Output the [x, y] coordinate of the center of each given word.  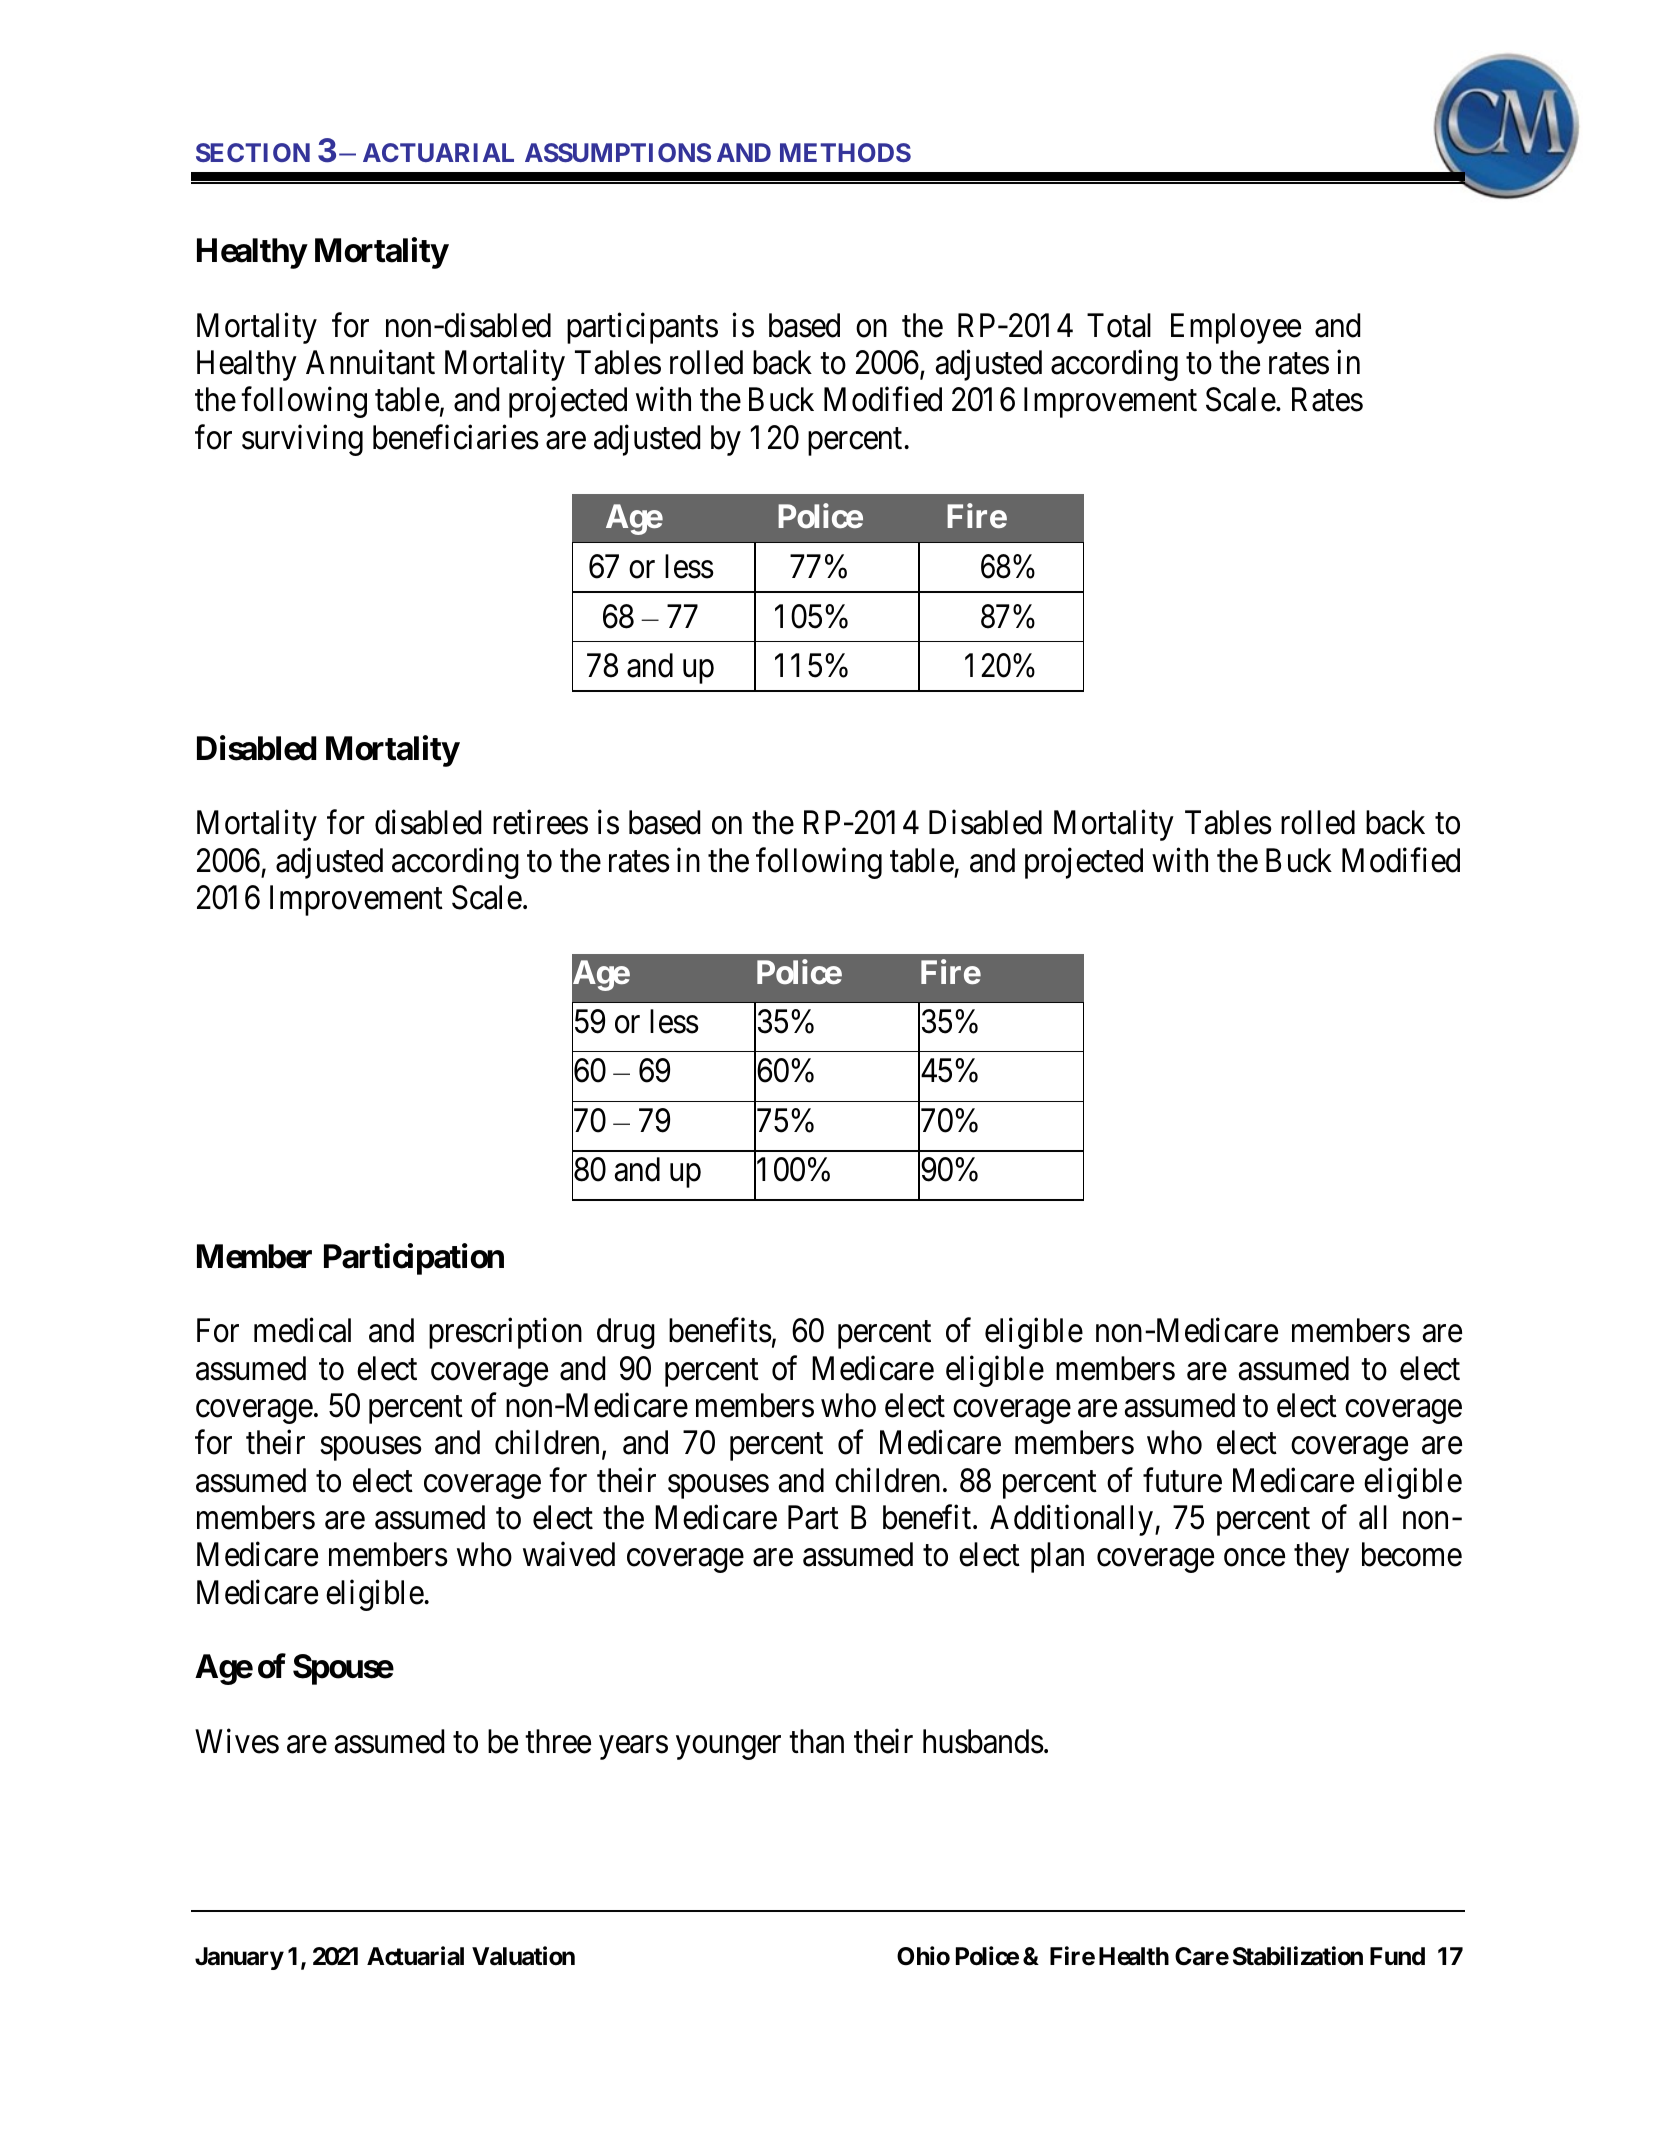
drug [626, 1333]
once [1254, 1558]
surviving [302, 440]
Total [1119, 325]
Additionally [1071, 1520]
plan [1057, 1557]
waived [569, 1554]
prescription [505, 1333]
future [1182, 1480]
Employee [1236, 328]
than [816, 1741]
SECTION [253, 152]
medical [302, 1330]
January [239, 1958]
